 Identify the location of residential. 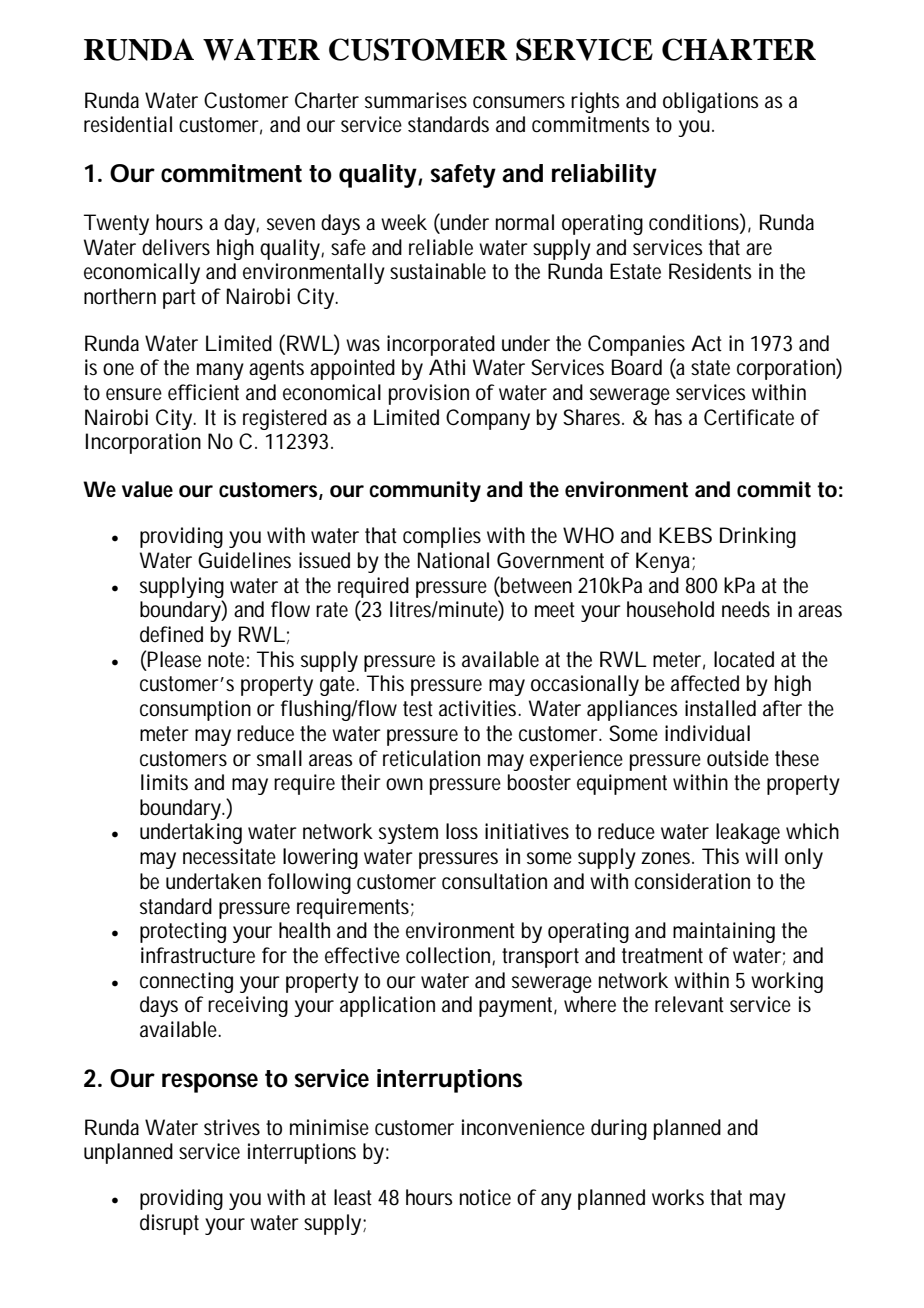
(128, 124).
